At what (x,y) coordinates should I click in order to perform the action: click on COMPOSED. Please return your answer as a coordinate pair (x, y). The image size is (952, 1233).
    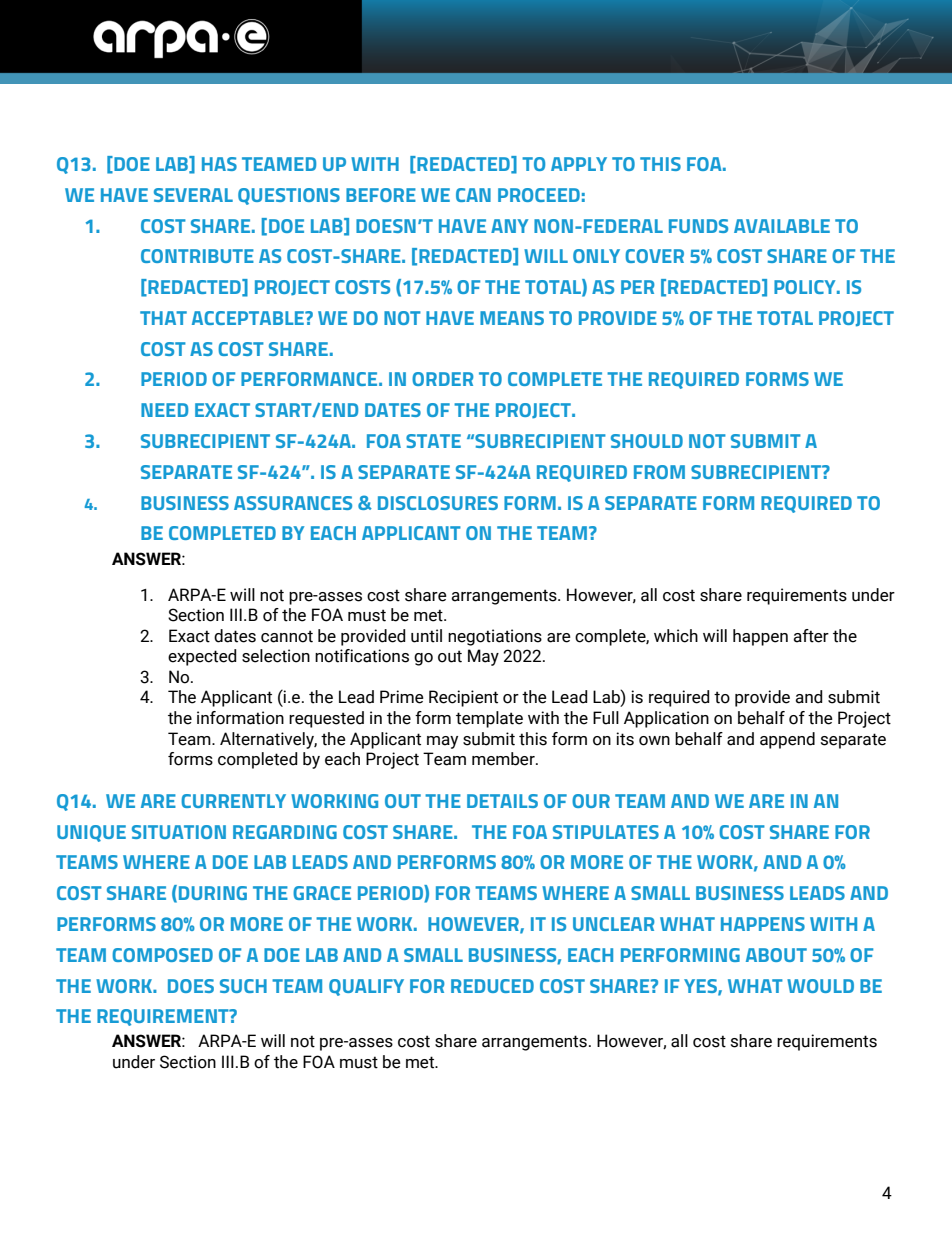
    Looking at the image, I should click on (162, 955).
